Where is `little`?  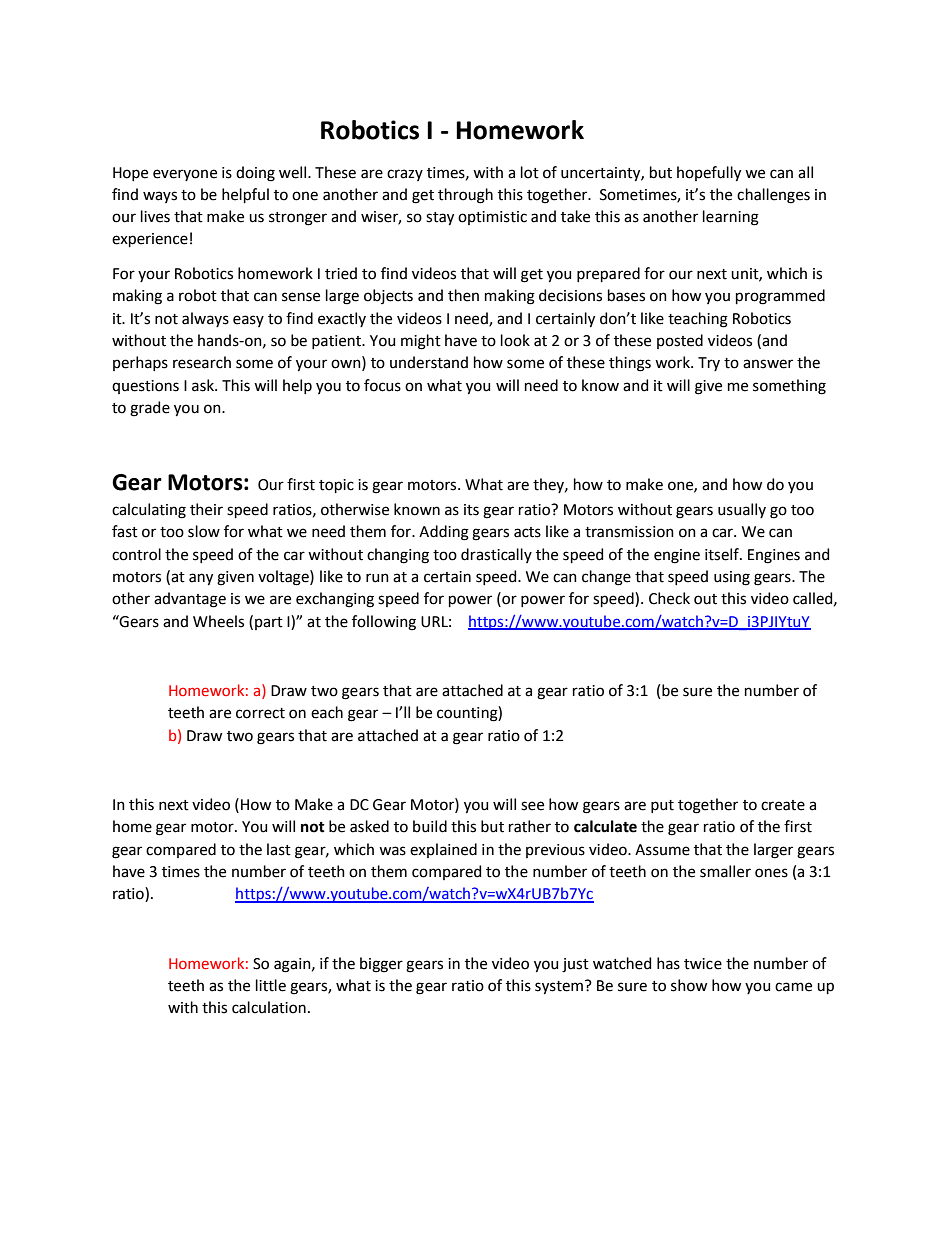
little is located at coordinates (271, 985).
